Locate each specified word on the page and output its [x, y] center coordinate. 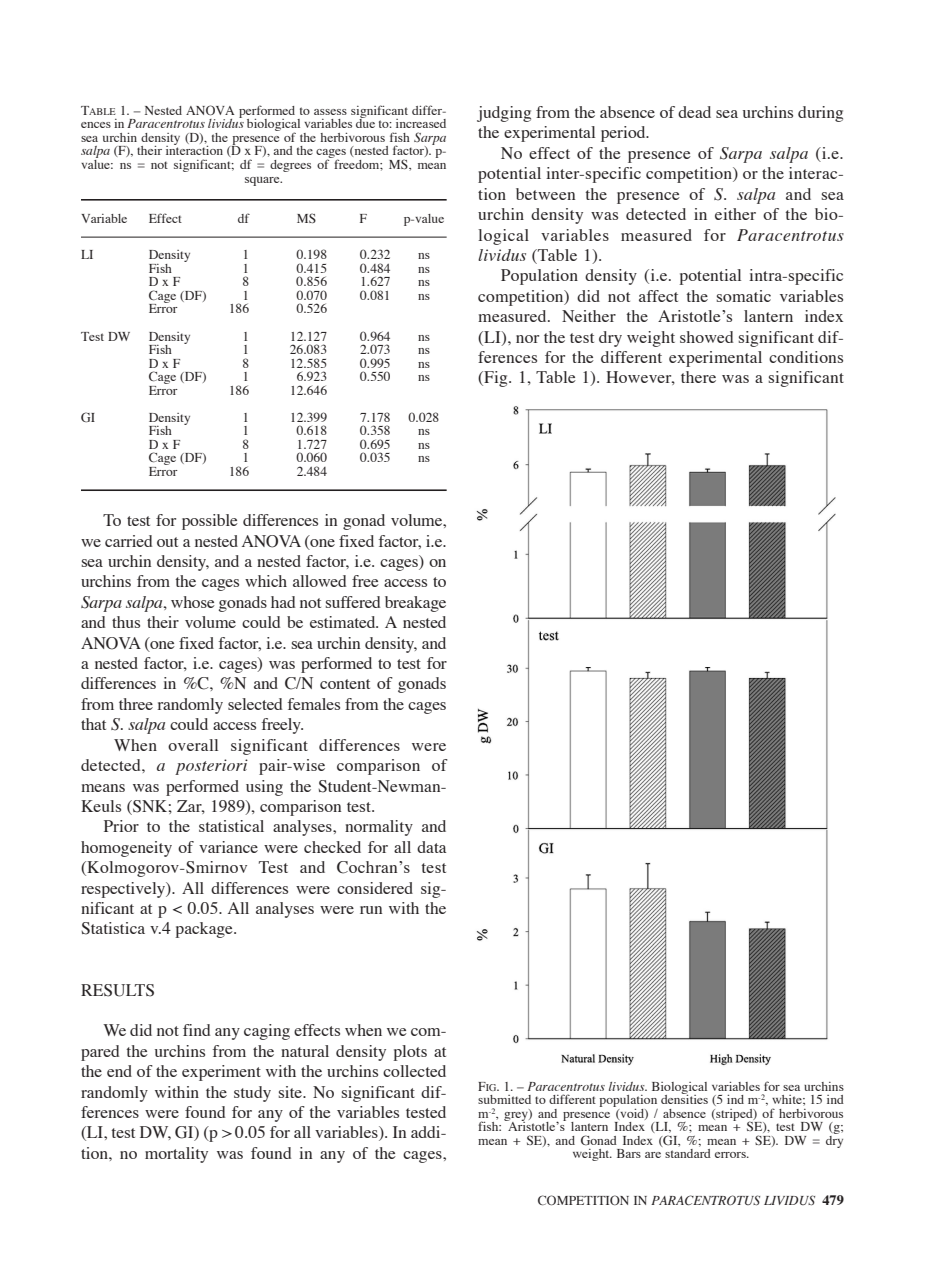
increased [421, 123]
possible [210, 522]
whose [193, 602]
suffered [353, 602]
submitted [504, 1099]
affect [658, 296]
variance [228, 847]
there [698, 377]
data [431, 847]
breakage [415, 604]
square [263, 181]
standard [688, 1153]
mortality [176, 1155]
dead [694, 112]
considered [375, 888]
